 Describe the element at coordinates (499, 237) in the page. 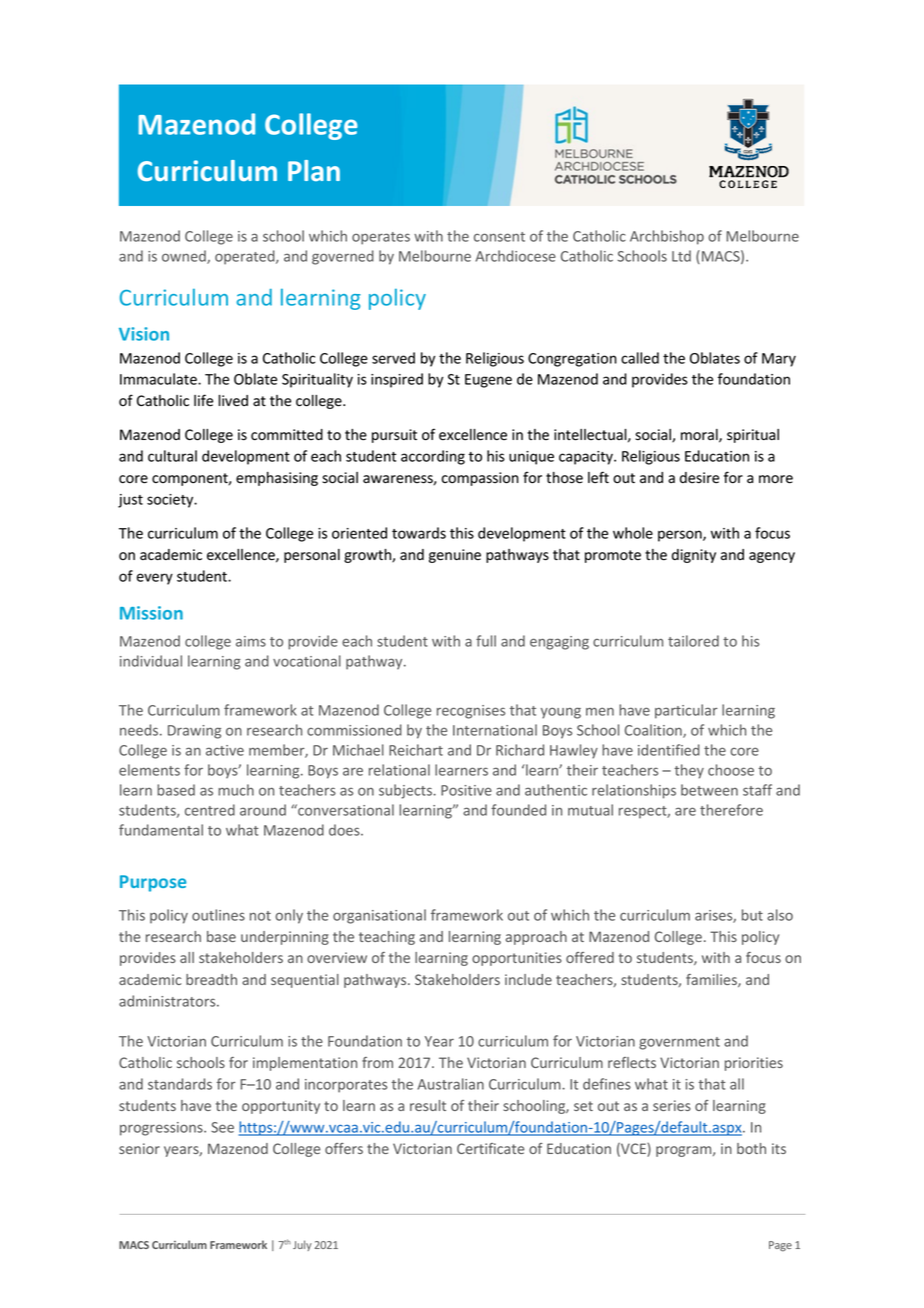

I see `consent` at that location.
